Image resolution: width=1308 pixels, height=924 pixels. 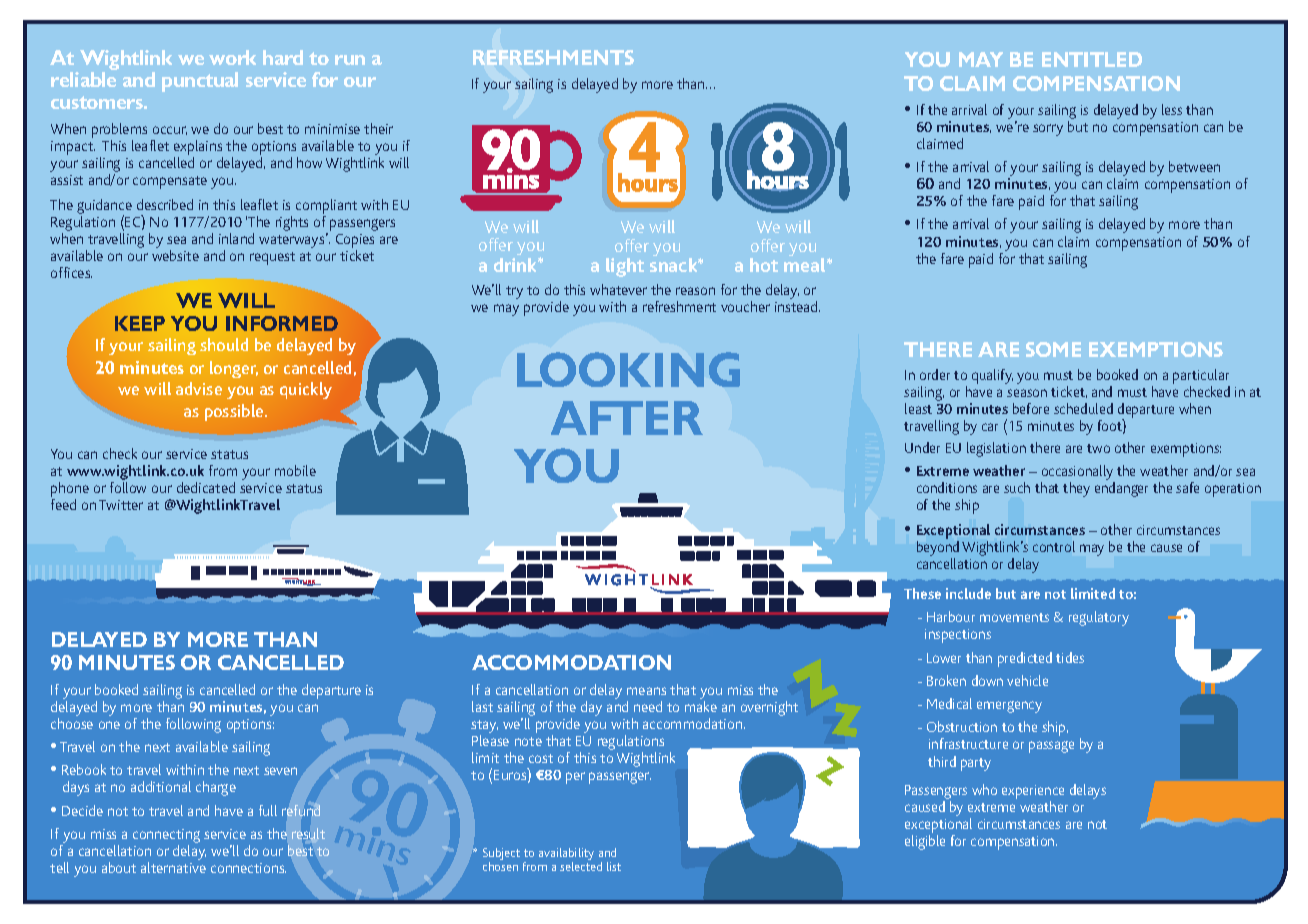 I want to click on means, so click(x=646, y=691).
